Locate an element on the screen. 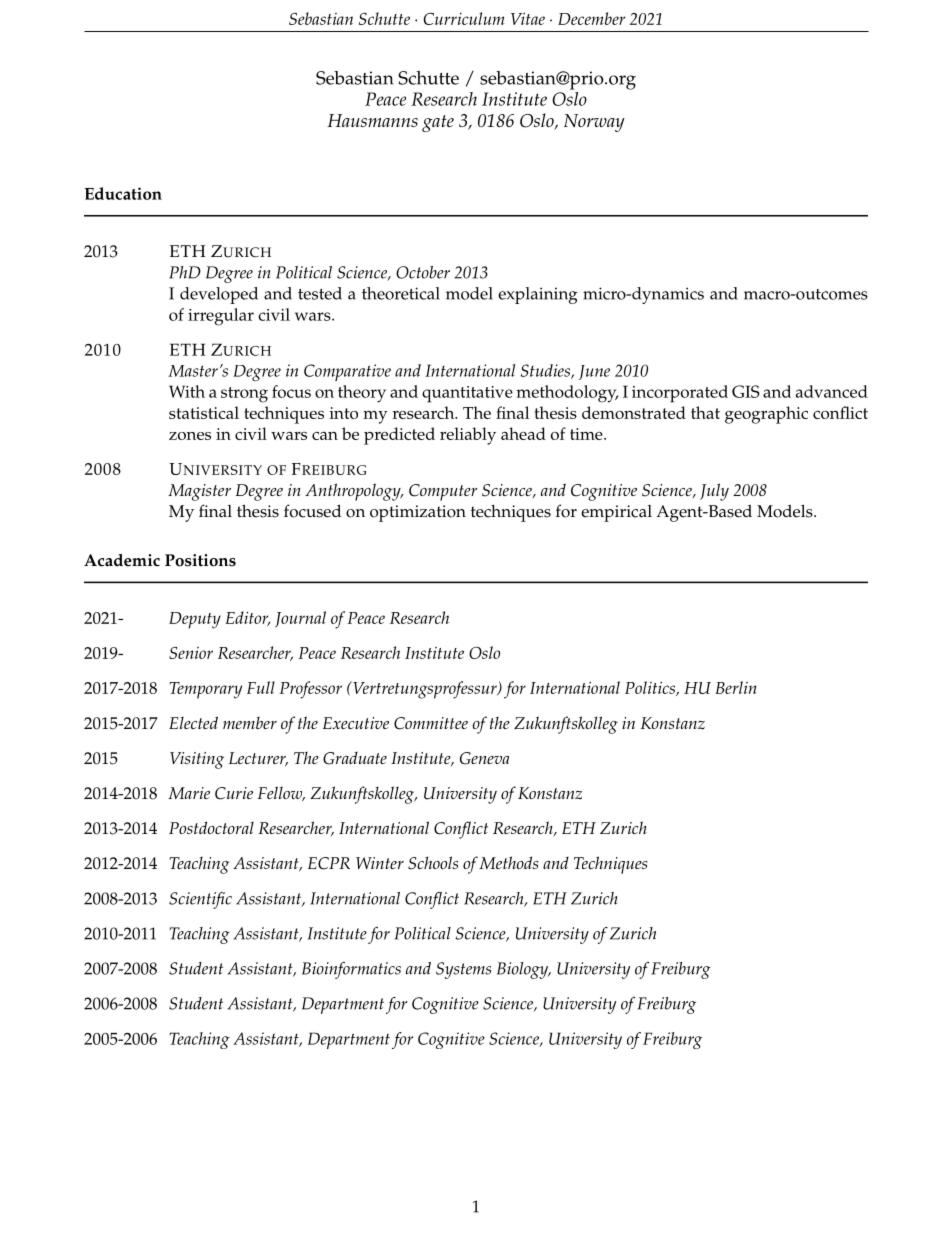 This screenshot has width=952, height=1233. Committee is located at coordinates (431, 723).
